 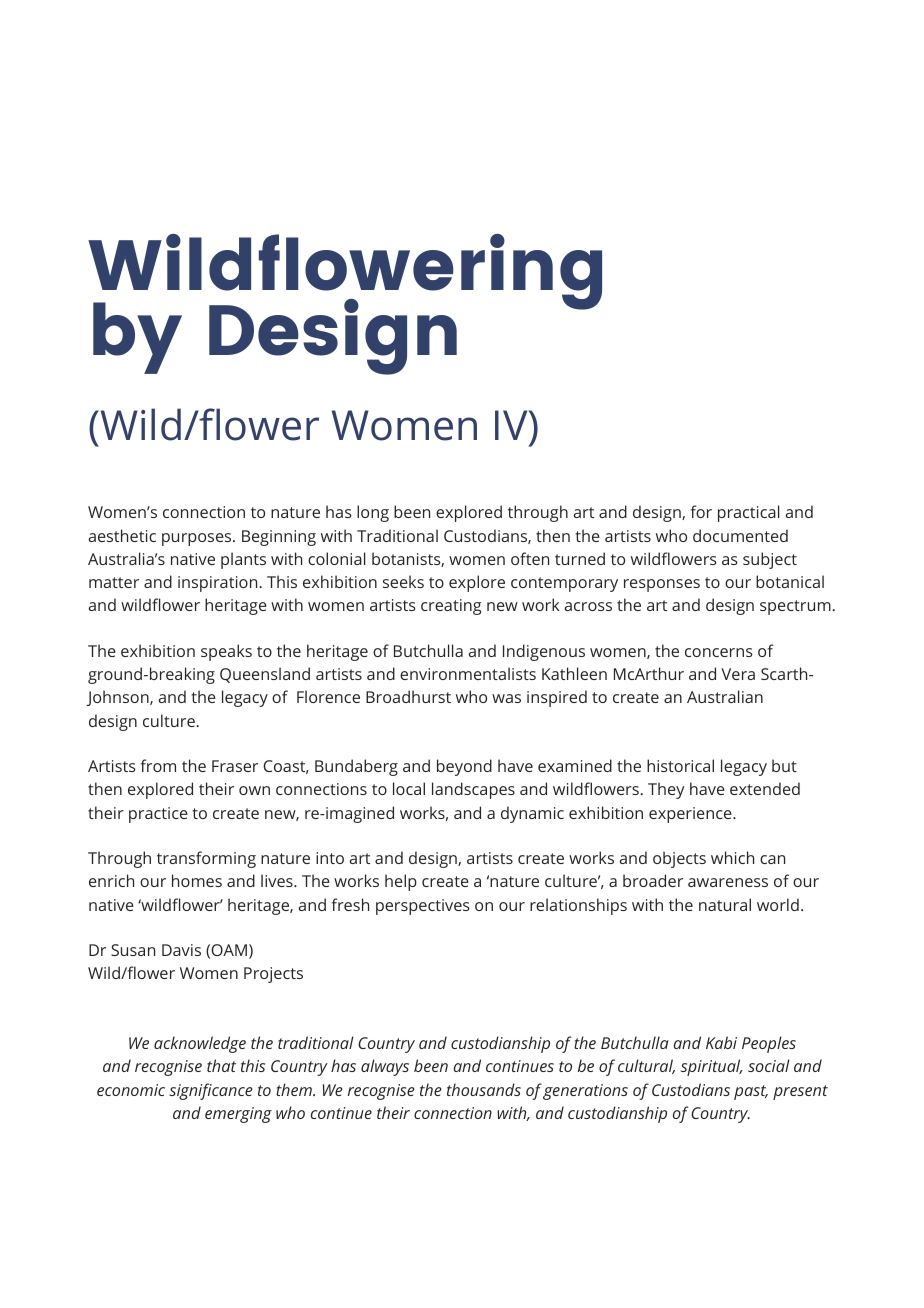 What do you see at coordinates (691, 815) in the screenshot?
I see `experience` at bounding box center [691, 815].
